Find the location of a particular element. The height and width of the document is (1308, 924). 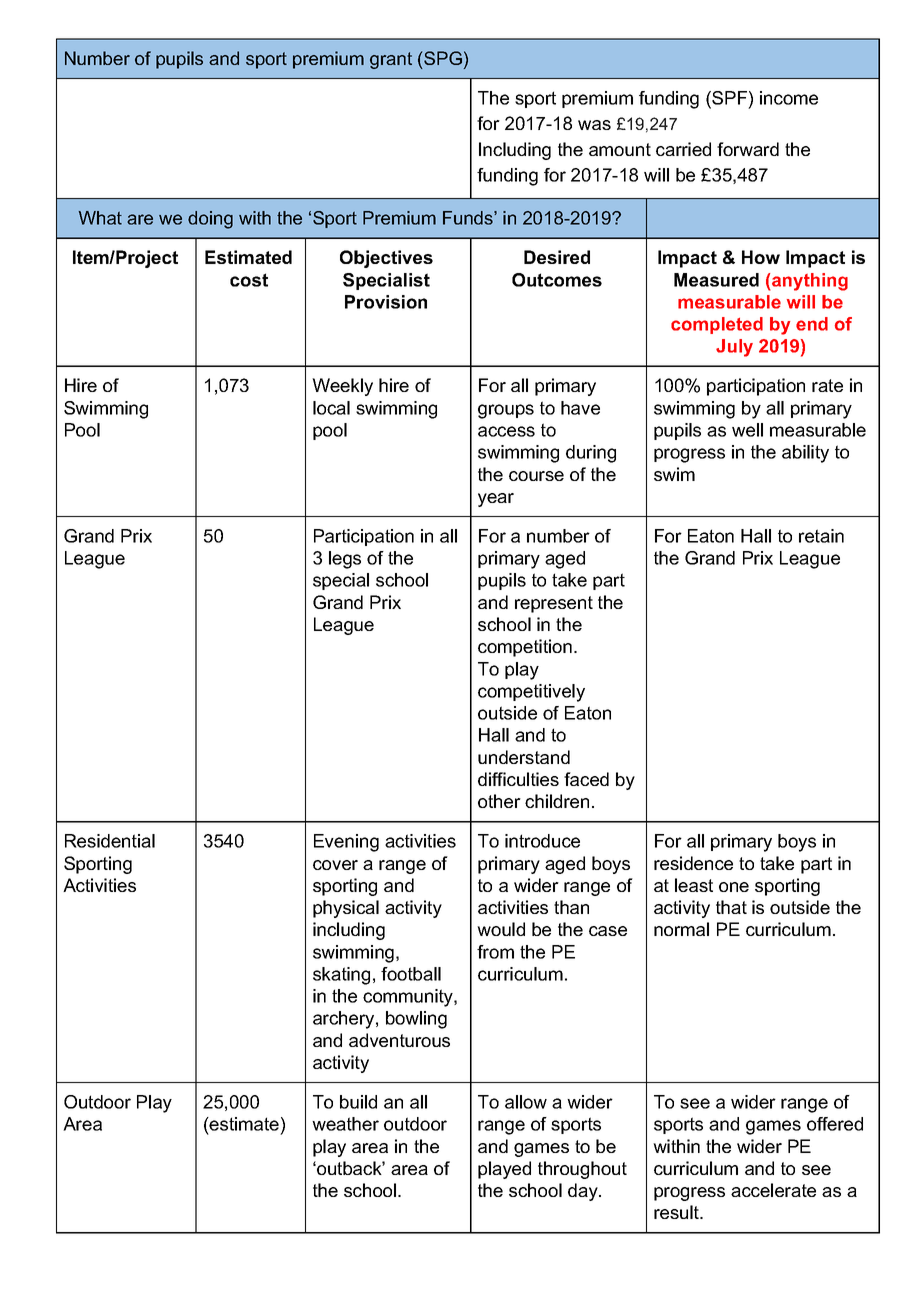

SPG is located at coordinates (443, 58).
